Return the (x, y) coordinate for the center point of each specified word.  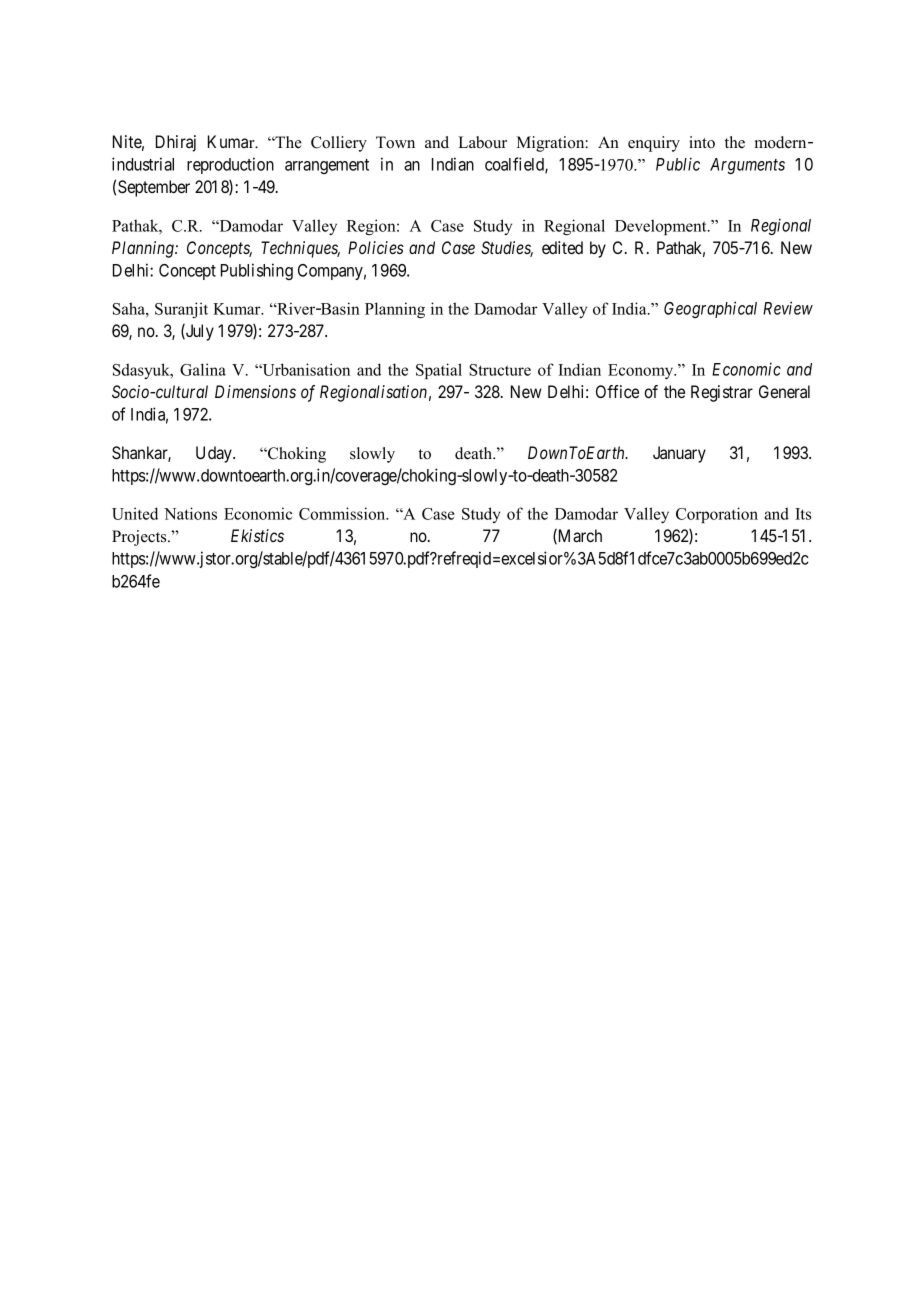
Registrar (722, 393)
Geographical (710, 309)
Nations (190, 513)
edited (562, 247)
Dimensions (255, 391)
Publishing (257, 271)
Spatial (439, 371)
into (702, 142)
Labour (482, 142)
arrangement (327, 166)
